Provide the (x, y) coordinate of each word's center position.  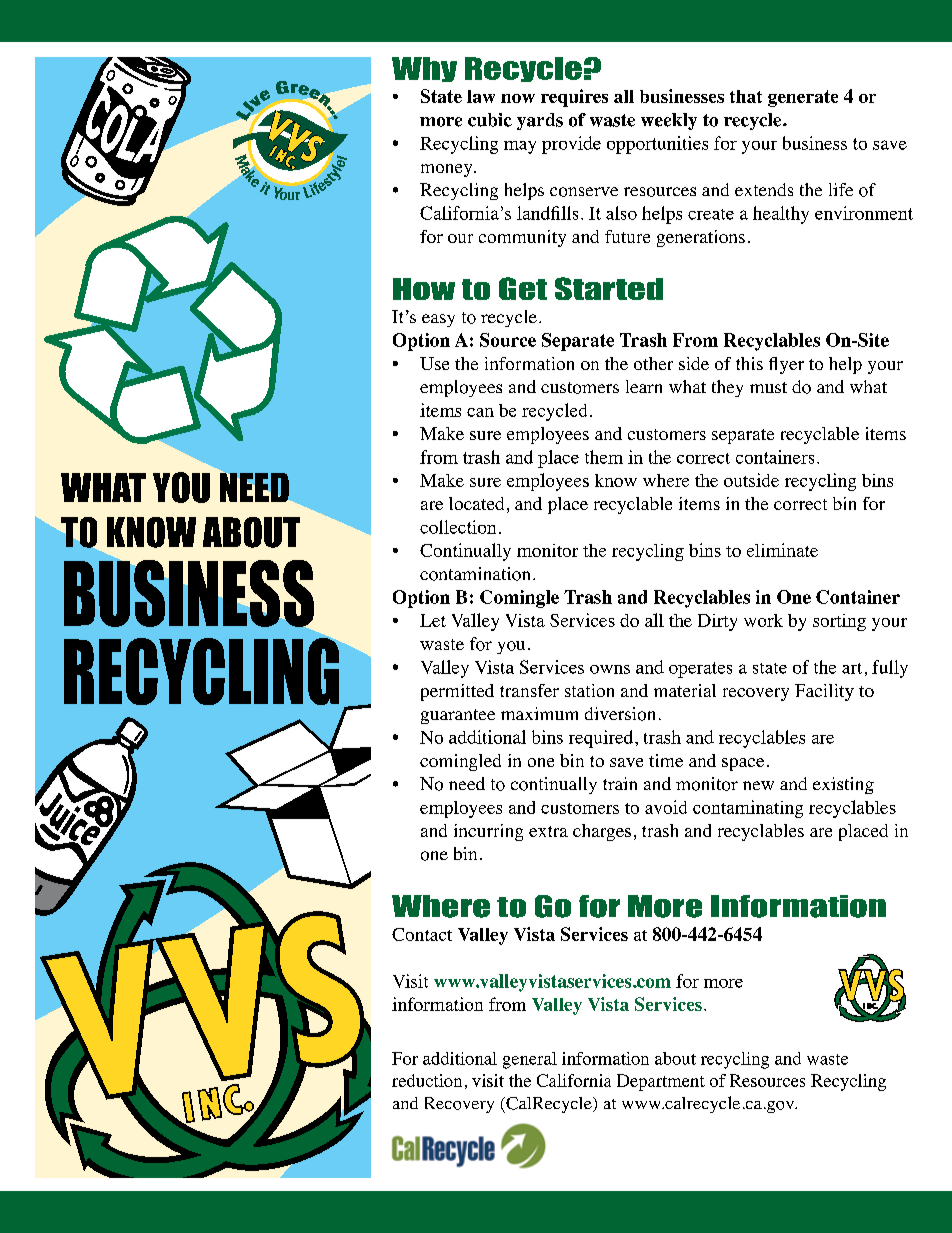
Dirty (717, 622)
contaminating (748, 809)
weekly (669, 121)
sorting (839, 622)
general (530, 1060)
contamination (475, 574)
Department (661, 1082)
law (481, 96)
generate (803, 98)
